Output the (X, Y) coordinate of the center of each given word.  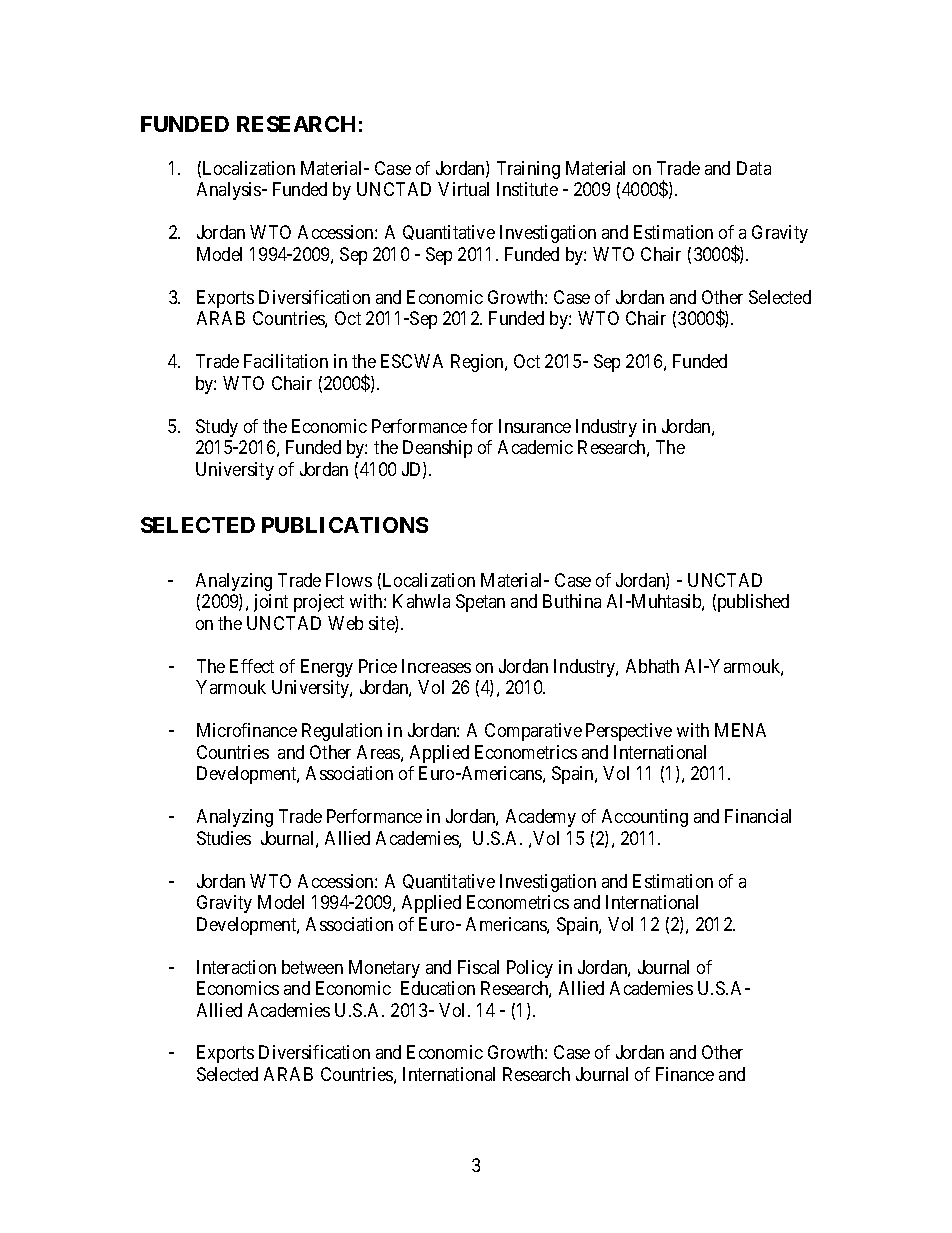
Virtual (463, 189)
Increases (436, 666)
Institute (527, 189)
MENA (740, 730)
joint (271, 603)
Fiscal (478, 967)
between (312, 967)
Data (754, 168)
